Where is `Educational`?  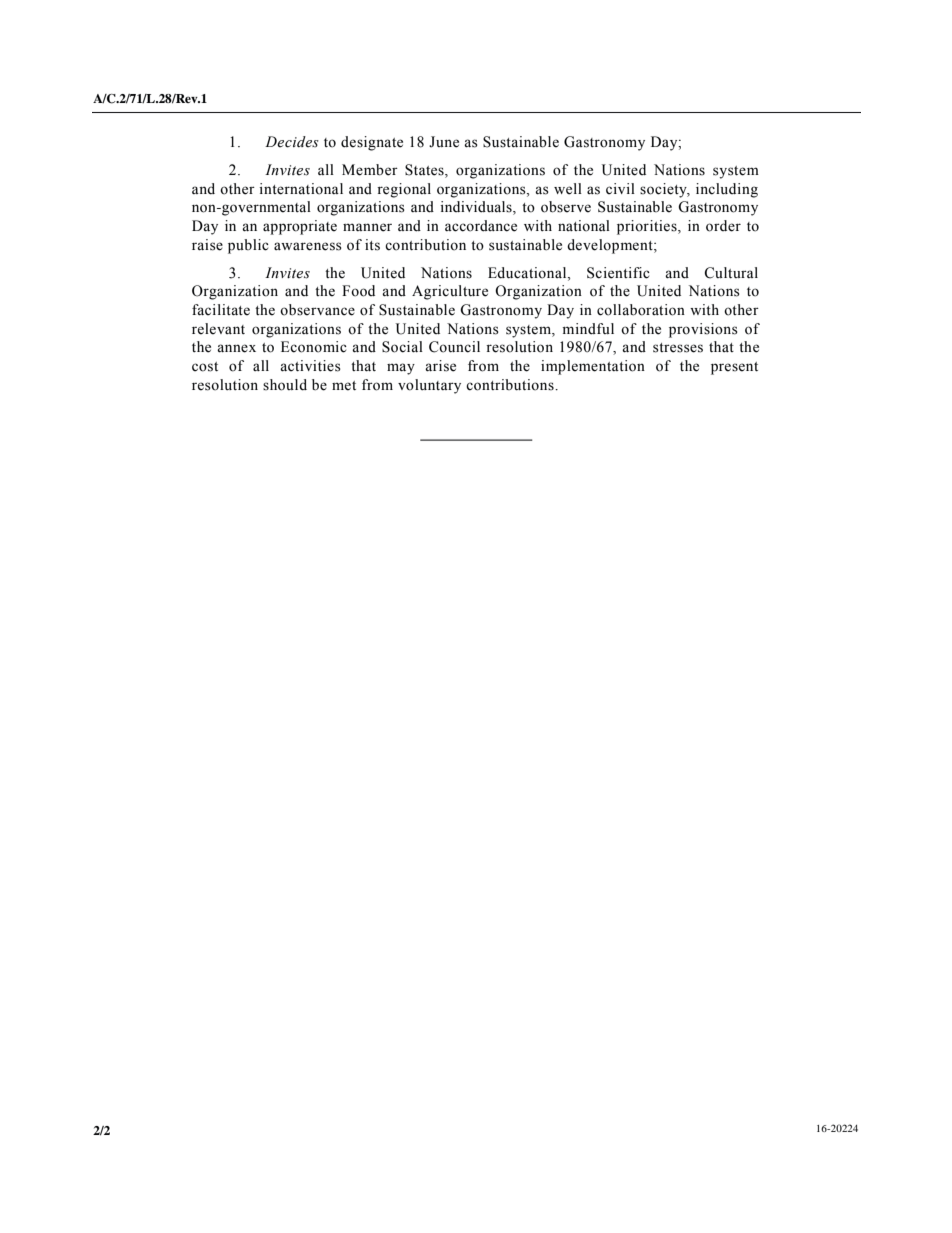
Educational is located at coordinates (528, 273).
